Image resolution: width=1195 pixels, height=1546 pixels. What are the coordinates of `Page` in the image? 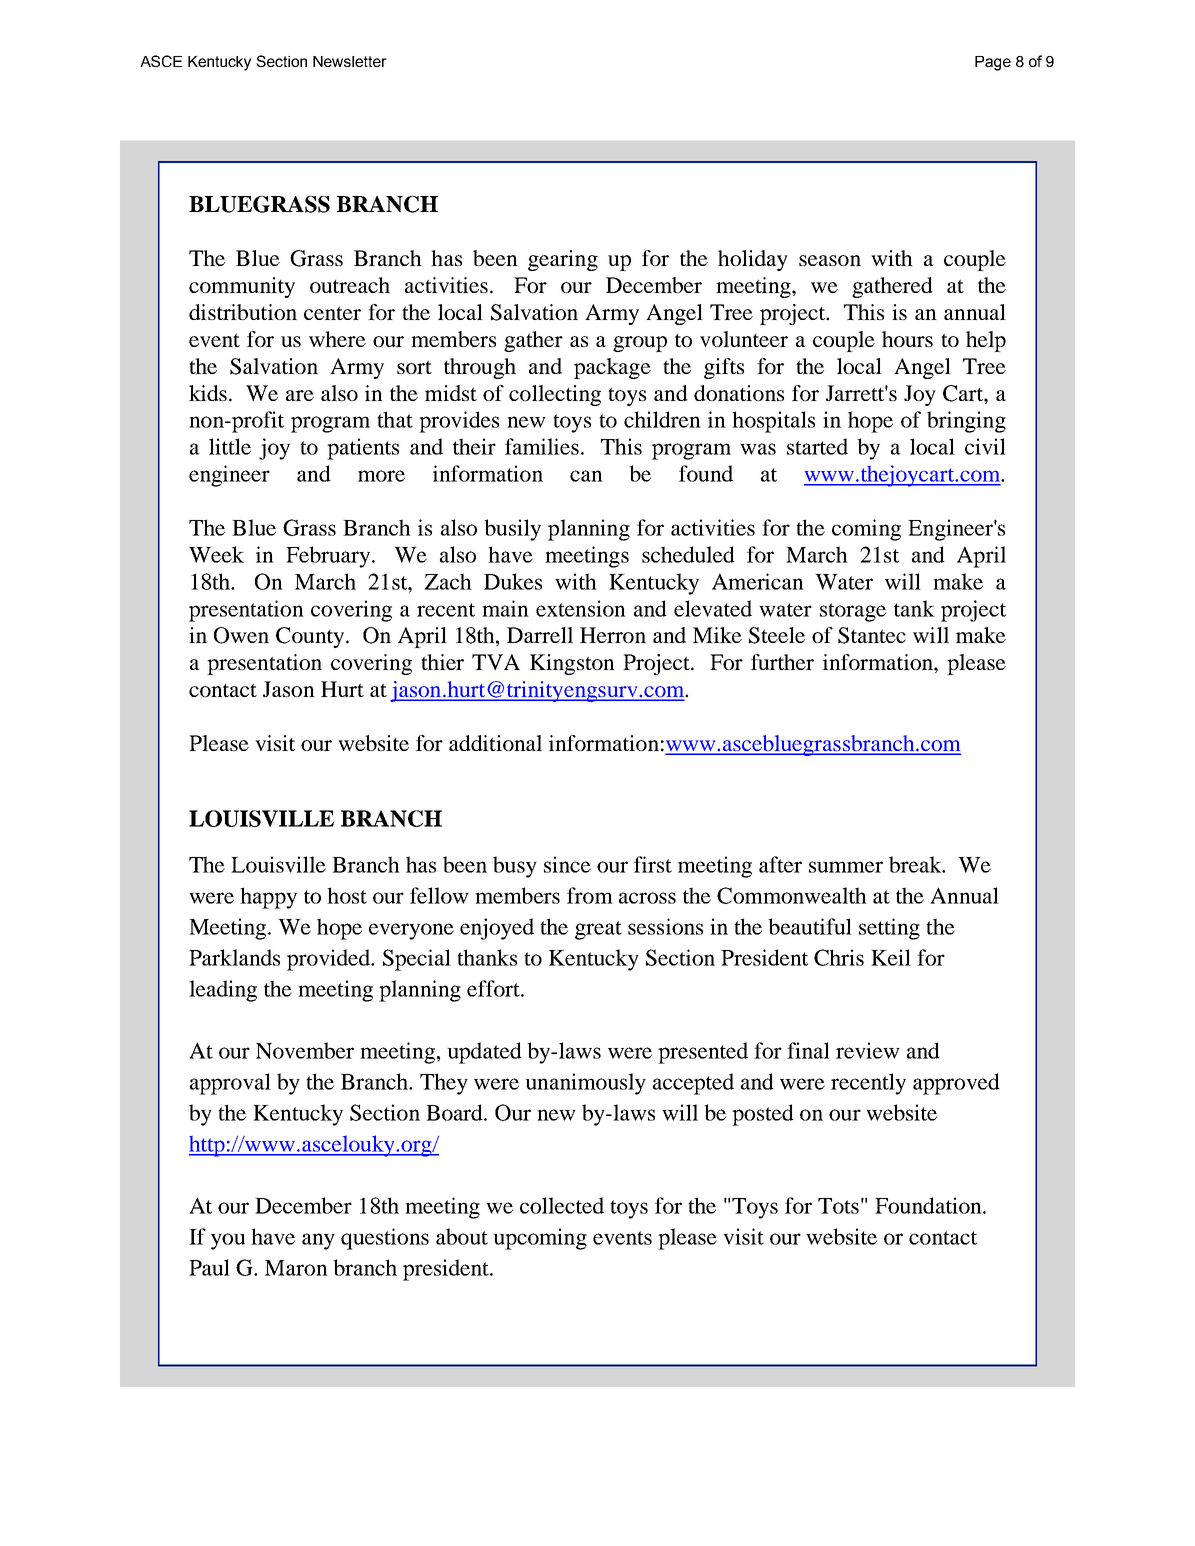 It's located at (993, 63).
